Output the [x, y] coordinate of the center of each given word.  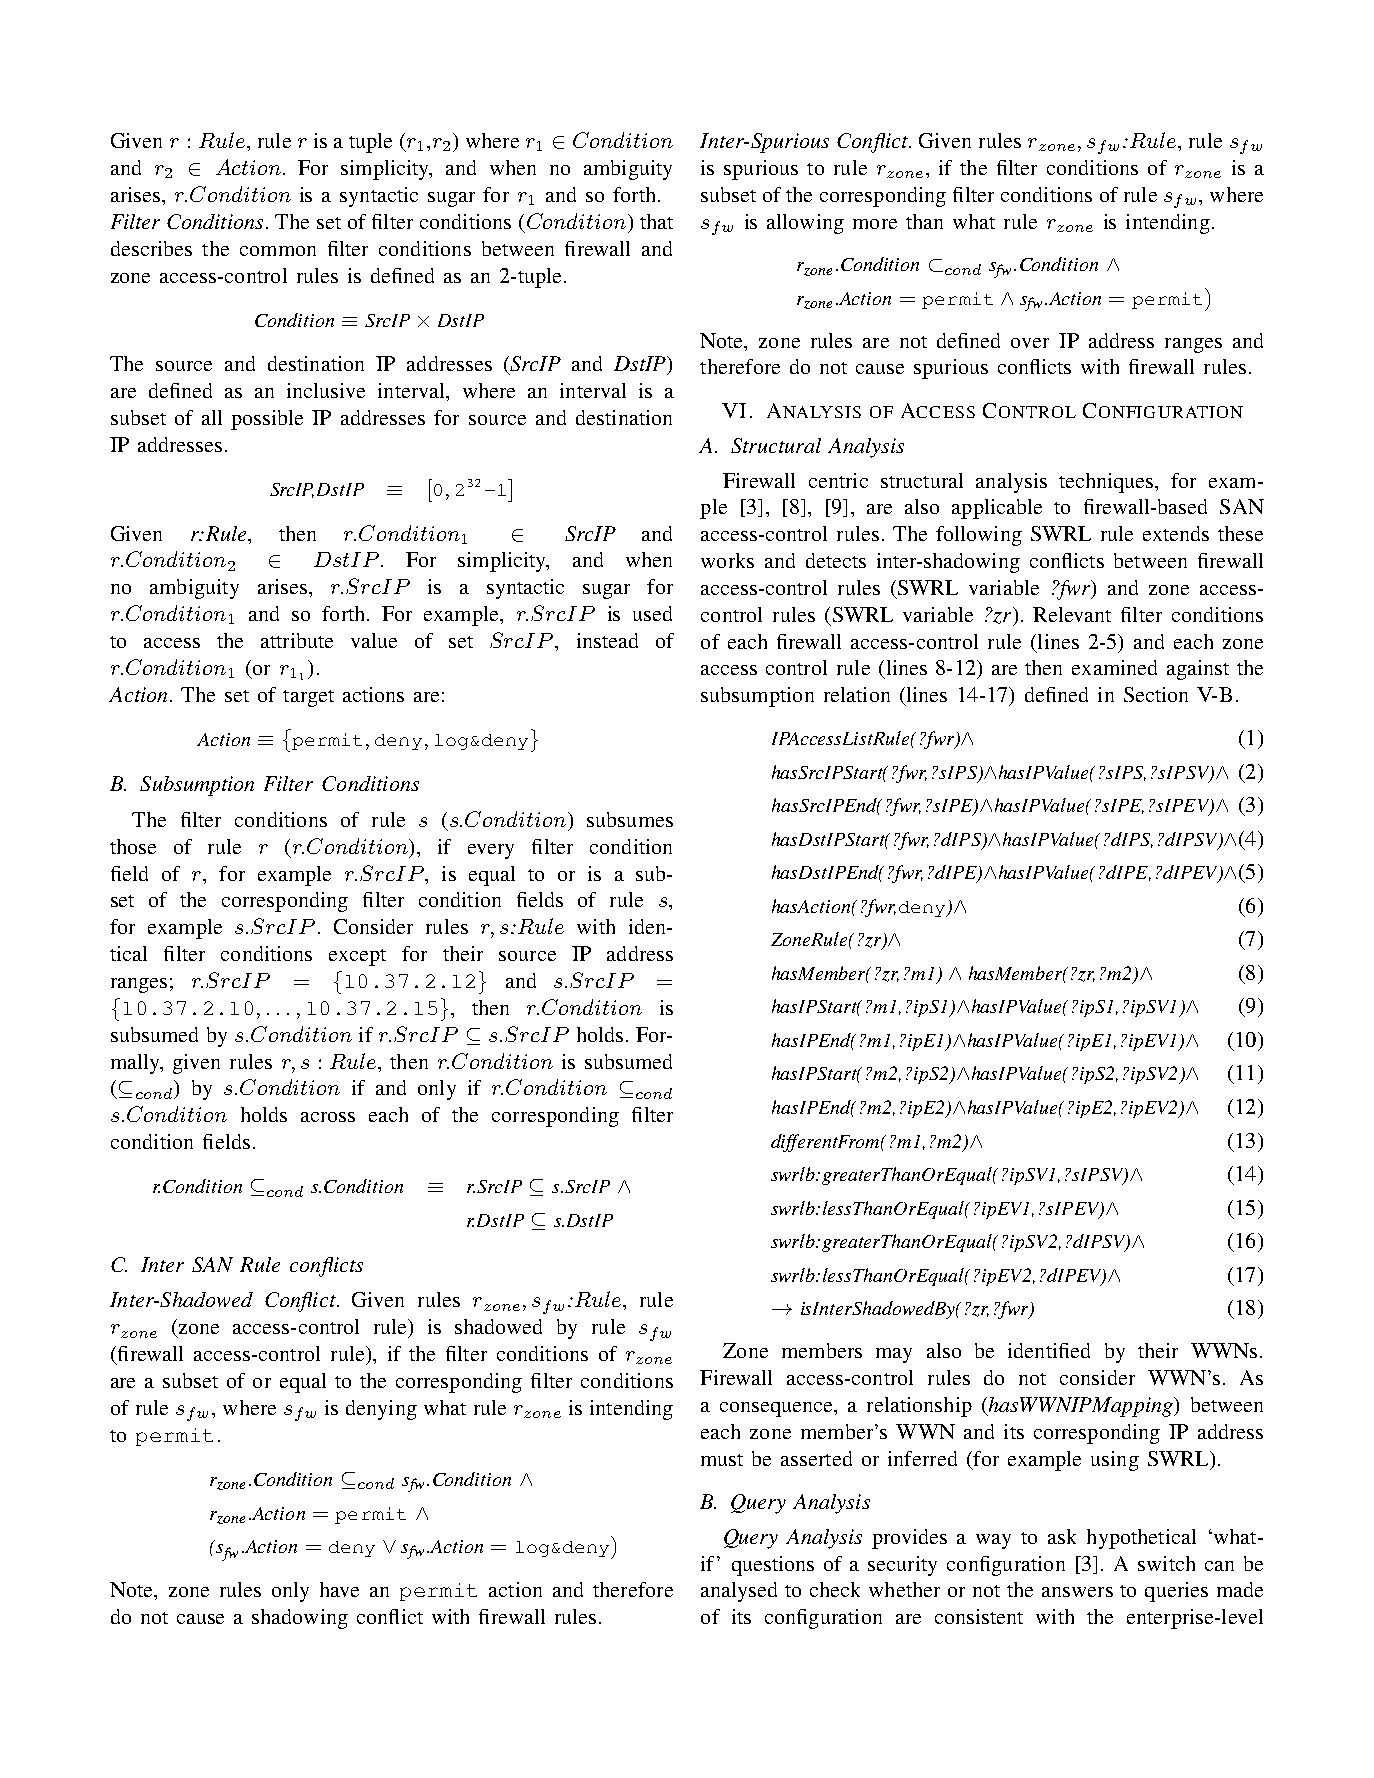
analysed [739, 1592]
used [652, 613]
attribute [297, 640]
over [1030, 343]
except [357, 957]
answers [1077, 1592]
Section [1156, 694]
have [339, 1589]
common [278, 251]
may [894, 1355]
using [1115, 1461]
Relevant [1072, 614]
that [656, 221]
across [328, 1117]
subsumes [630, 819]
